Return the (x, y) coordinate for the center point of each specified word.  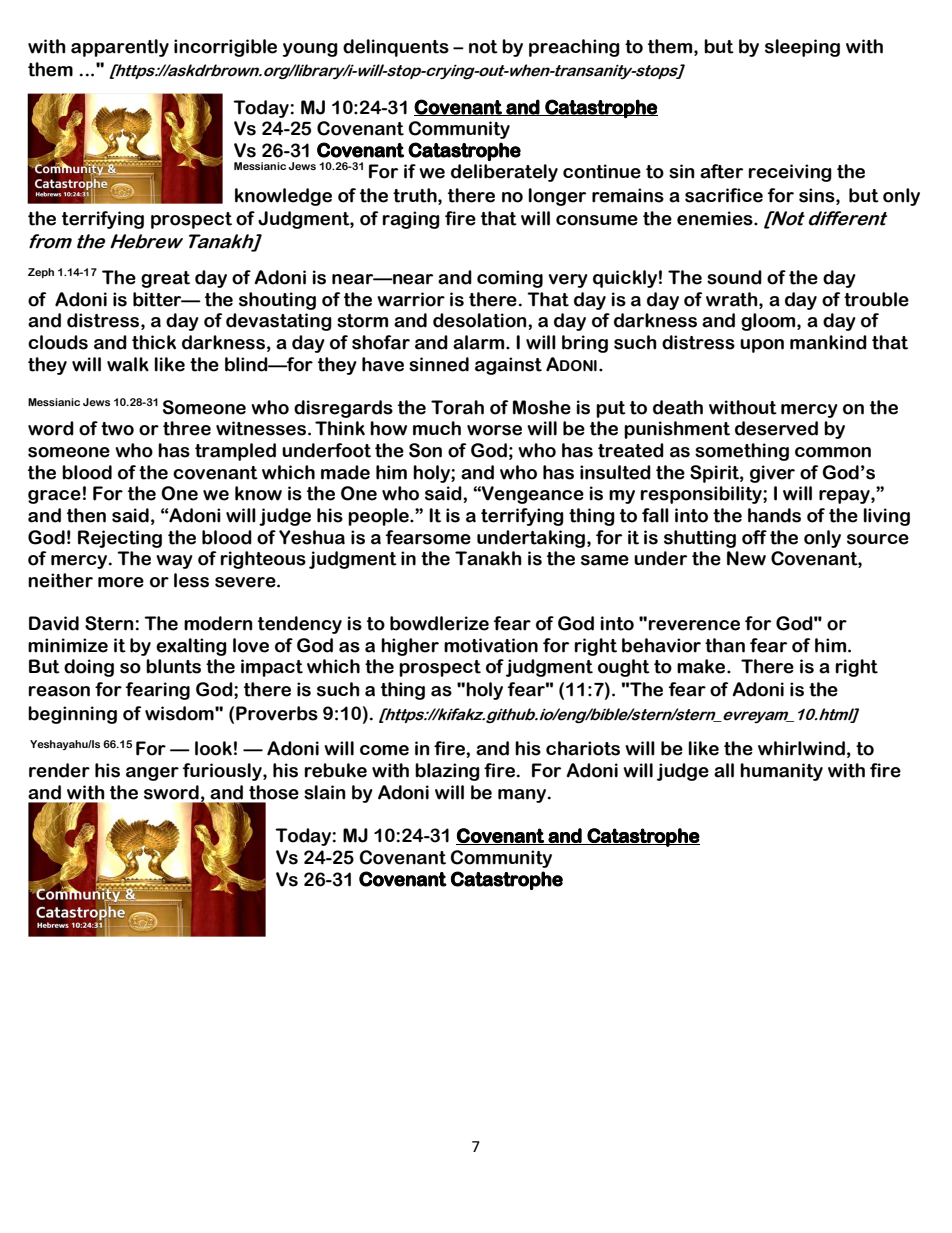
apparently (120, 48)
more (121, 582)
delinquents (396, 48)
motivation (491, 645)
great (165, 279)
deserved (776, 428)
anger (152, 774)
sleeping (802, 48)
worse (494, 430)
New (746, 558)
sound (734, 277)
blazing (447, 772)
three (187, 428)
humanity (781, 772)
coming (510, 279)
